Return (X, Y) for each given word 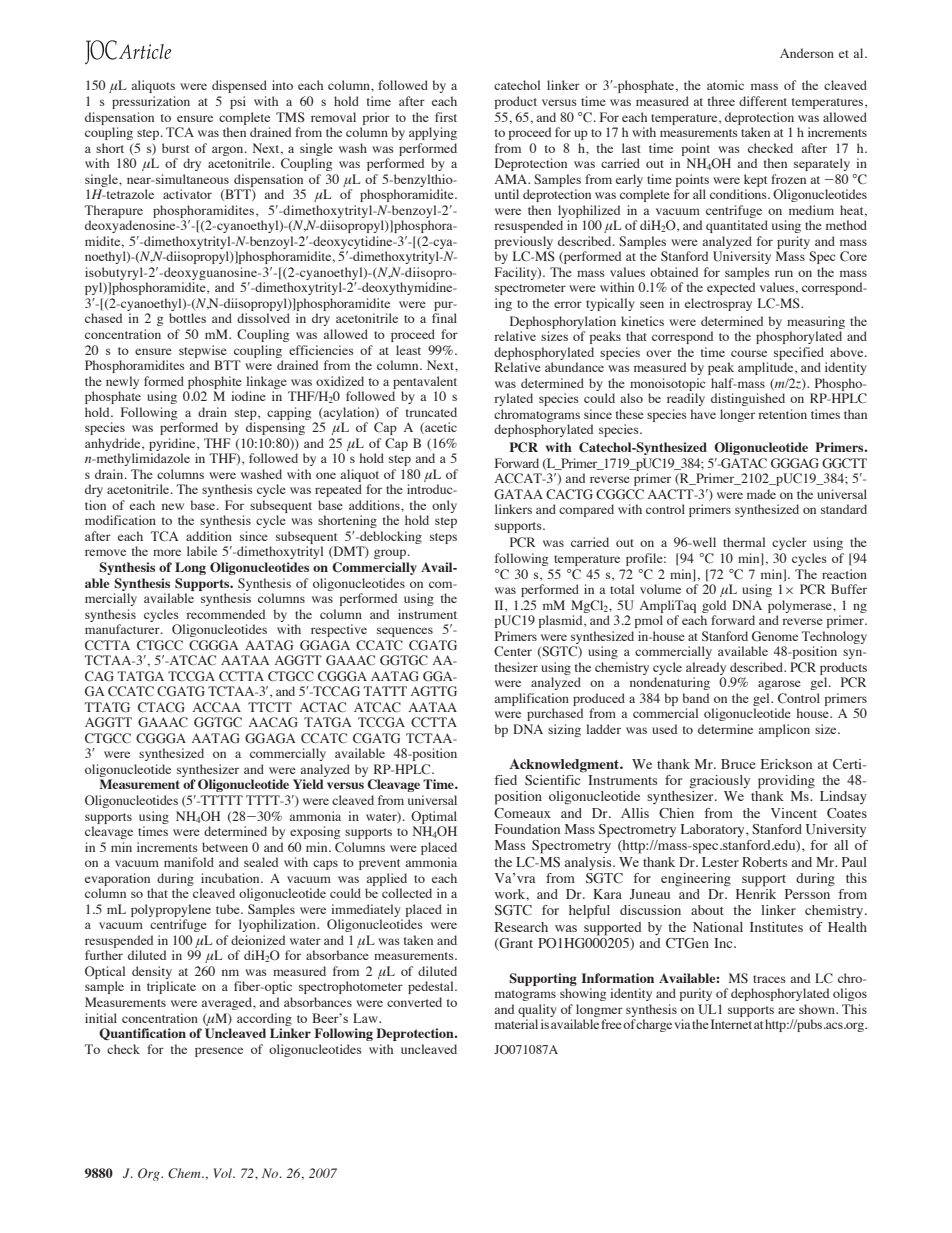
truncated (431, 412)
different (763, 101)
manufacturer (123, 629)
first (446, 117)
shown (818, 1009)
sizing (564, 730)
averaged (227, 1003)
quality (537, 1010)
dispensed (239, 86)
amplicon (784, 730)
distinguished (748, 399)
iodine (248, 396)
